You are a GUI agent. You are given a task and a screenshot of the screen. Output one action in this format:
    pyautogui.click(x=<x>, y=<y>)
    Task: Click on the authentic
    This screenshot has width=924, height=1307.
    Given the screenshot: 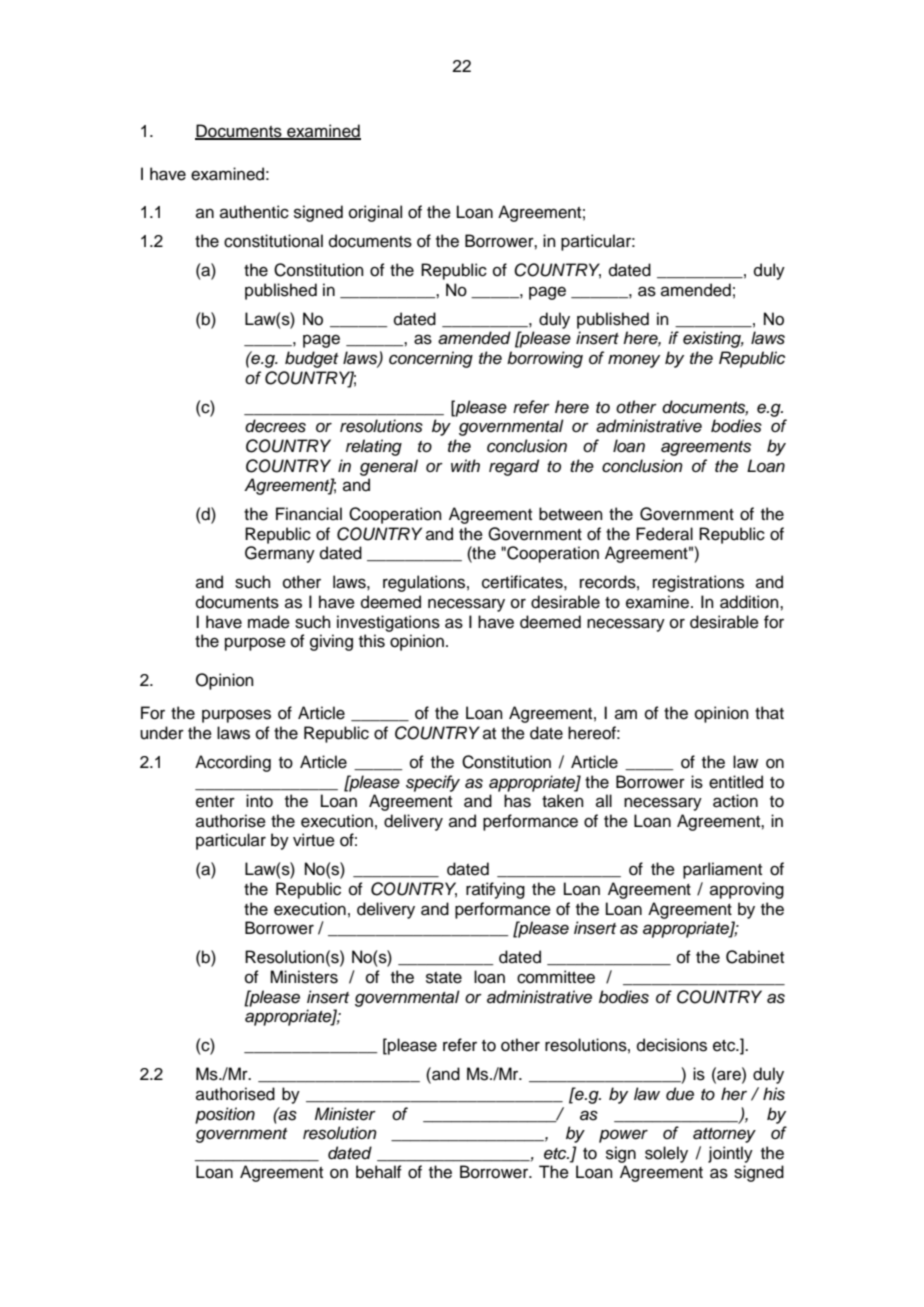 What is the action you would take?
    pyautogui.click(x=254, y=212)
